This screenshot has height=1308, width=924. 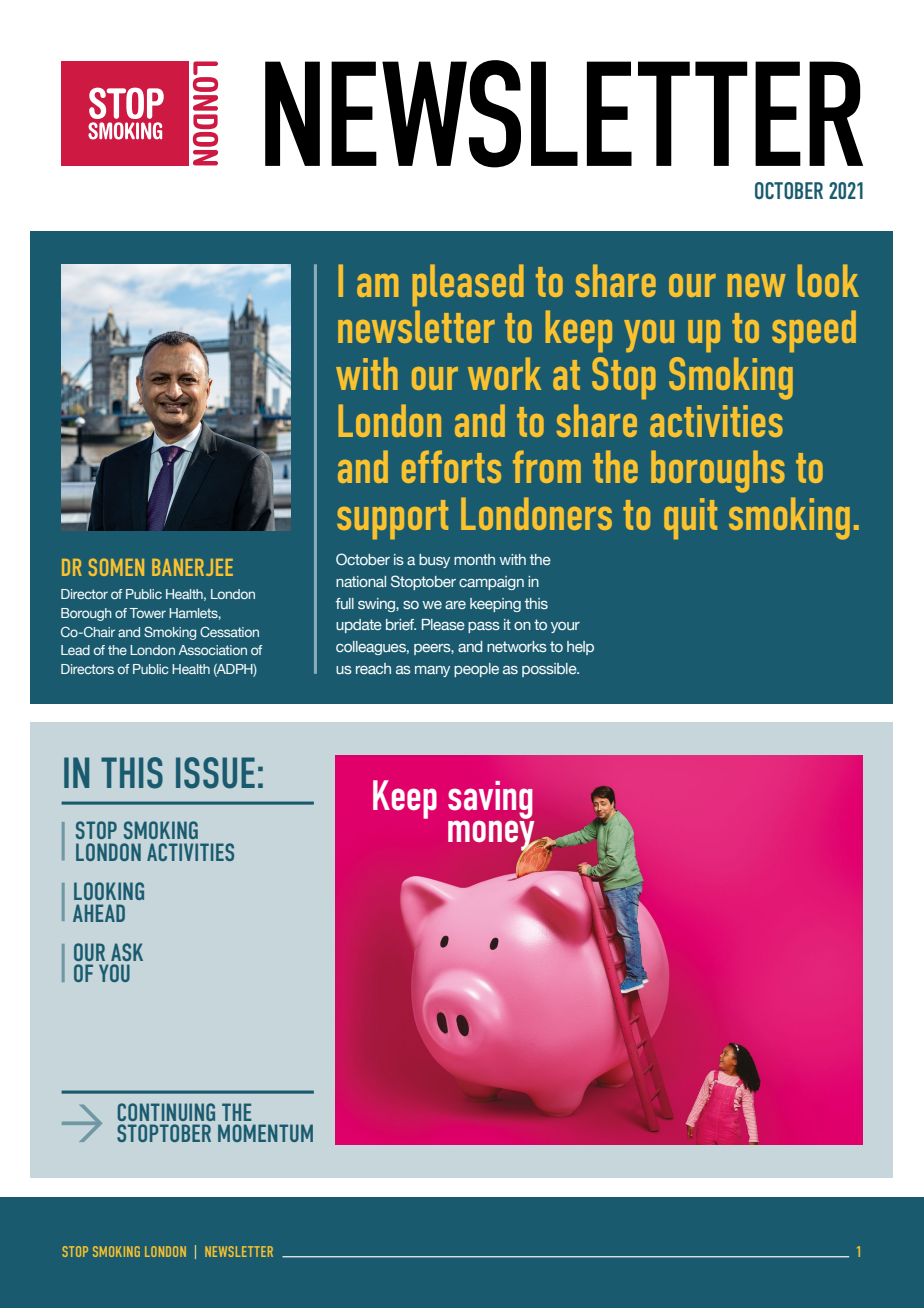 I want to click on ISSUE, so click(x=215, y=773).
